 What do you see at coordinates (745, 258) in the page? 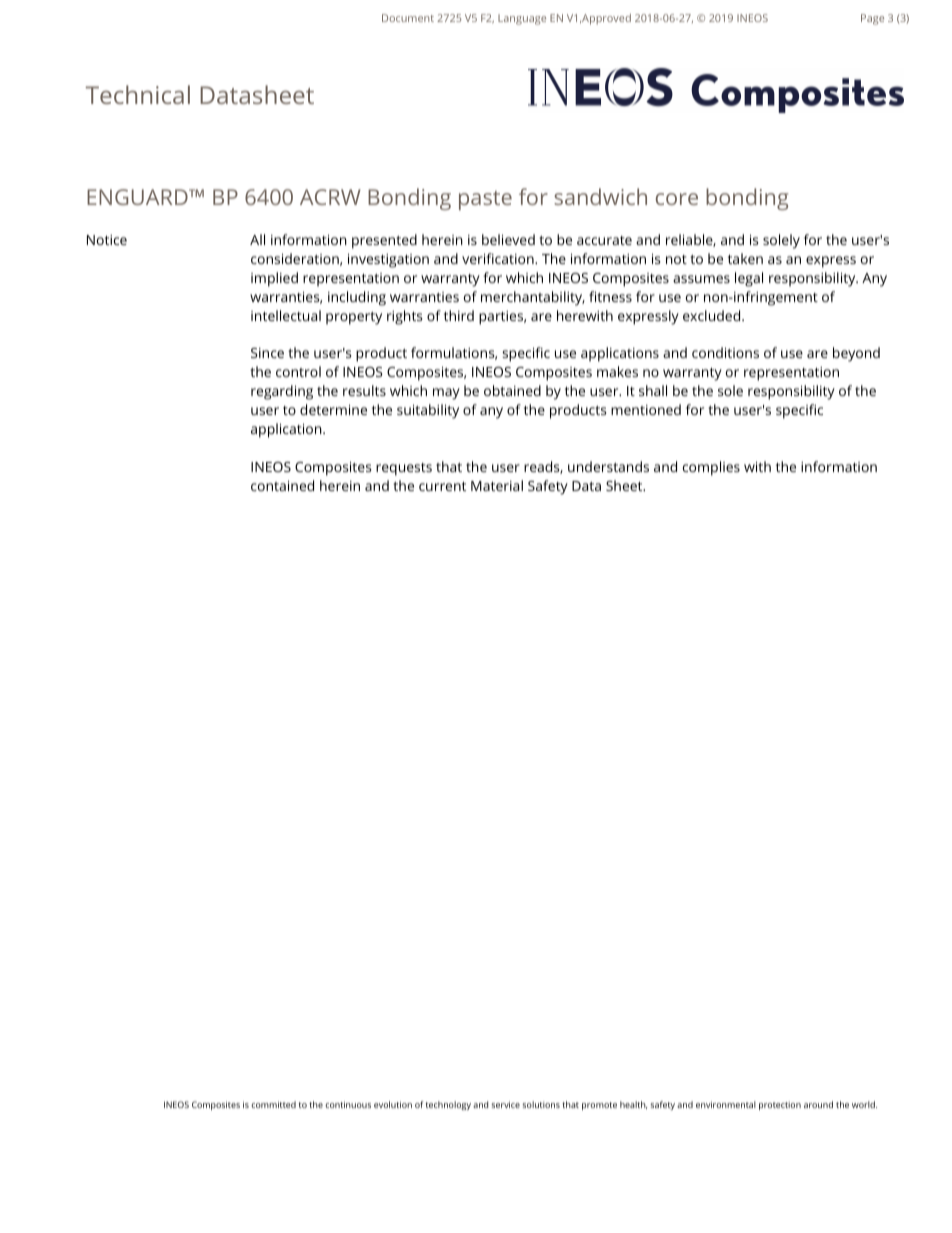
I see `taken` at bounding box center [745, 258].
